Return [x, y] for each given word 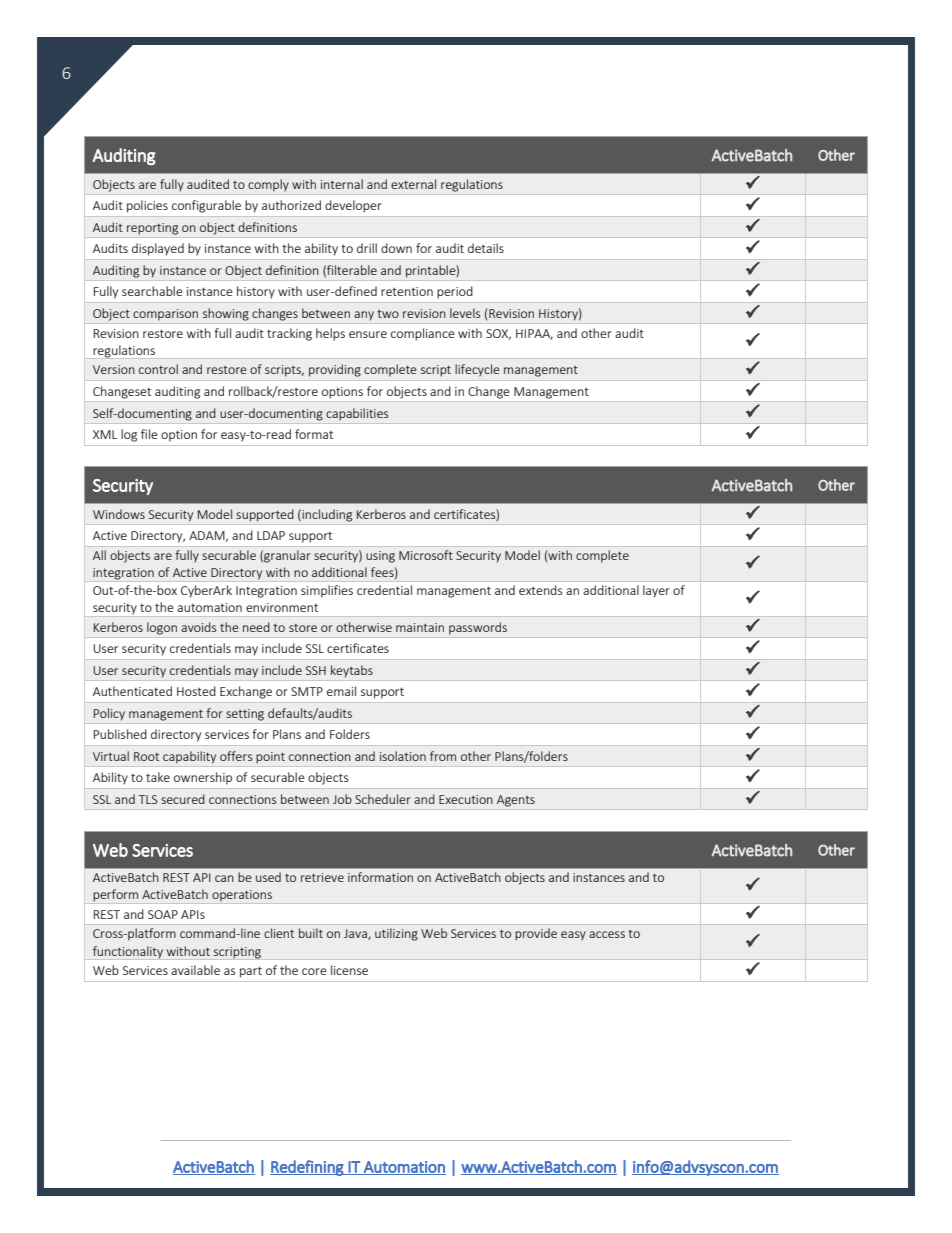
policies [147, 206]
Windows [119, 514]
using [380, 557]
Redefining [308, 1168]
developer [353, 206]
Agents [516, 801]
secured [183, 799]
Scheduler [383, 799]
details [486, 248]
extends [540, 590]
